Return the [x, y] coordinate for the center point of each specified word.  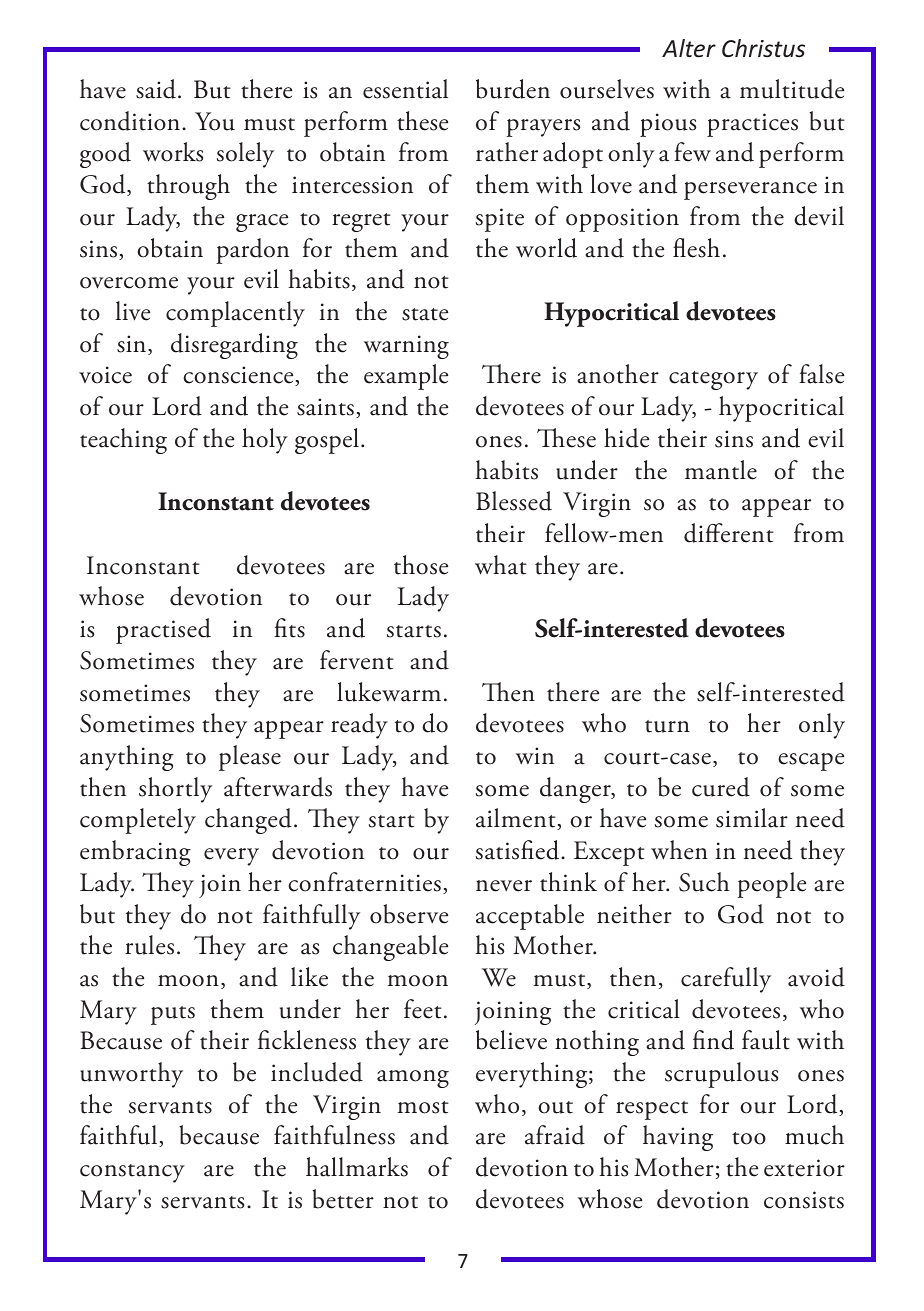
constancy [132, 1173]
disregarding [234, 346]
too [749, 1138]
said [157, 89]
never [504, 886]
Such [704, 882]
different [729, 533]
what [501, 565]
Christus [763, 48]
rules [149, 945]
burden [513, 89]
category [713, 380]
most [423, 1107]
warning [406, 347]
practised [163, 631]
